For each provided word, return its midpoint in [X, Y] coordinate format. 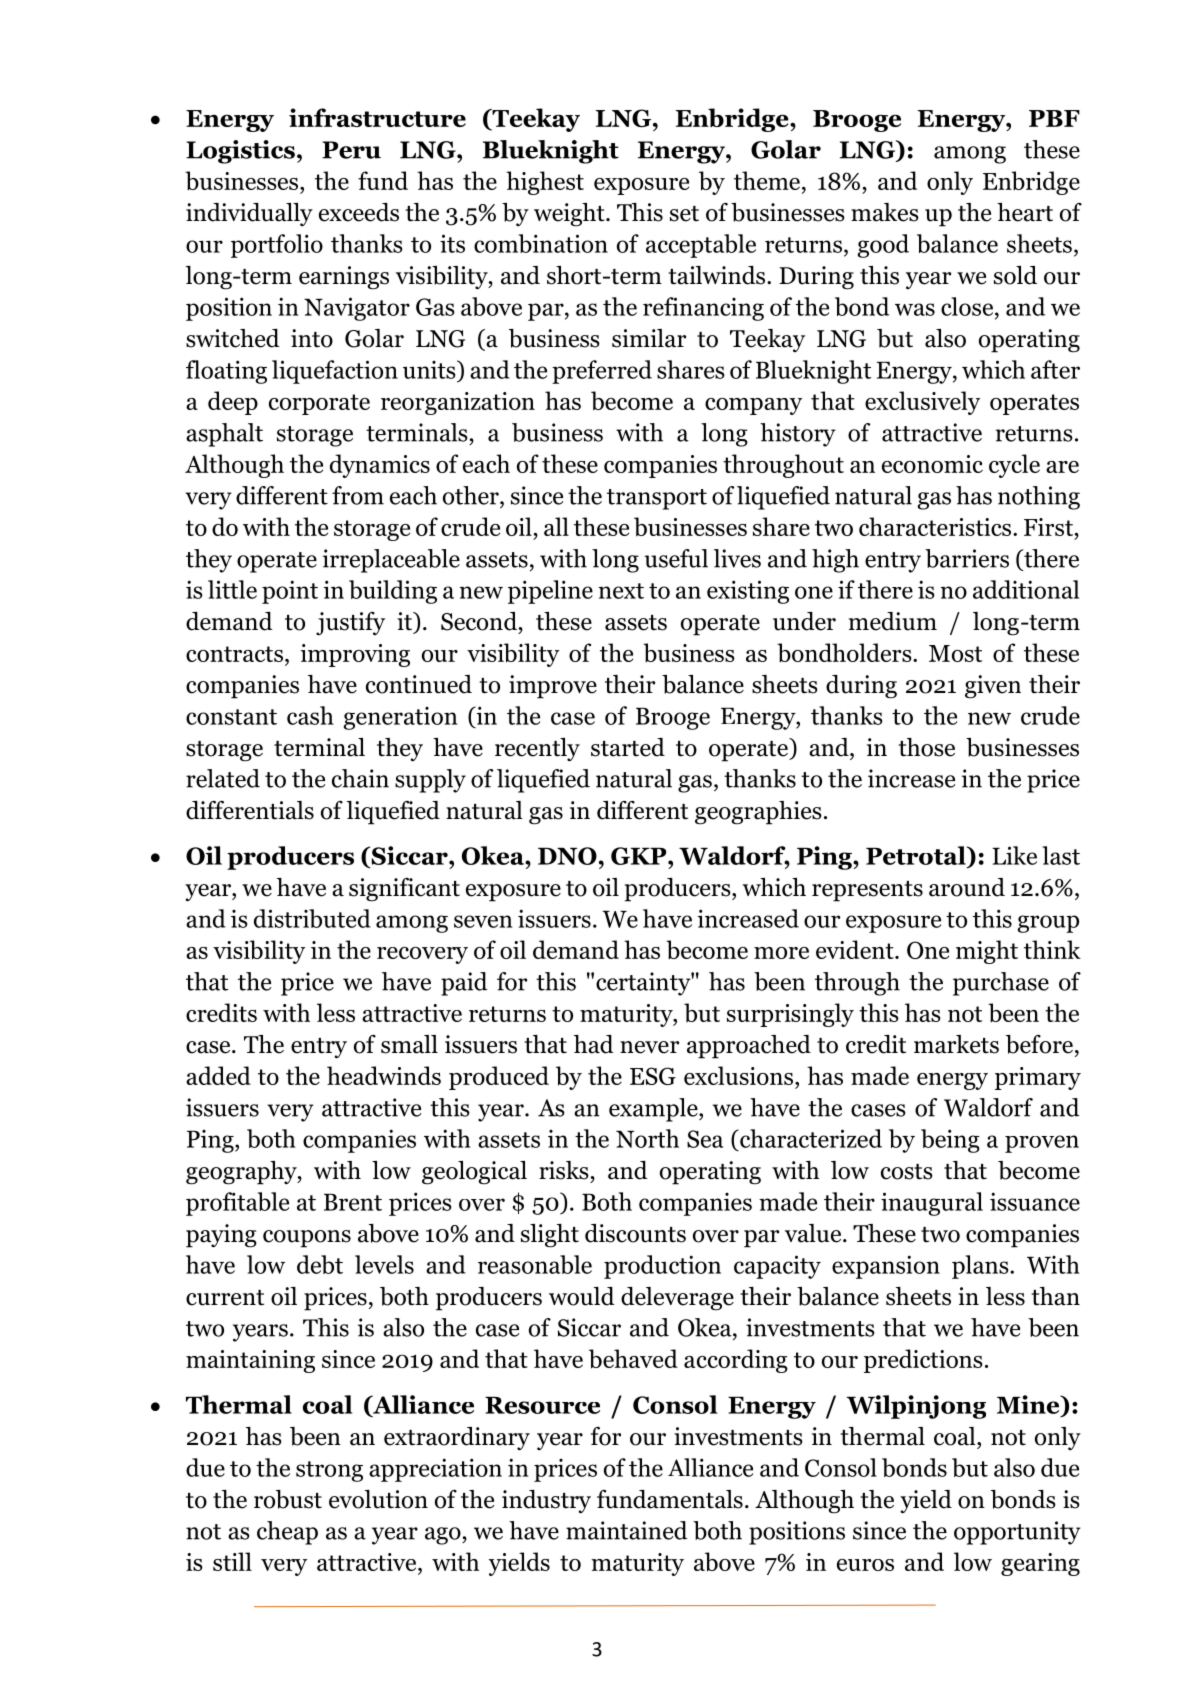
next [621, 591]
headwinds [384, 1075]
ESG [653, 1076]
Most [955, 653]
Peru [351, 150]
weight [570, 215]
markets [956, 1044]
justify [350, 624]
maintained [627, 1530]
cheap [287, 1533]
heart [1025, 212]
